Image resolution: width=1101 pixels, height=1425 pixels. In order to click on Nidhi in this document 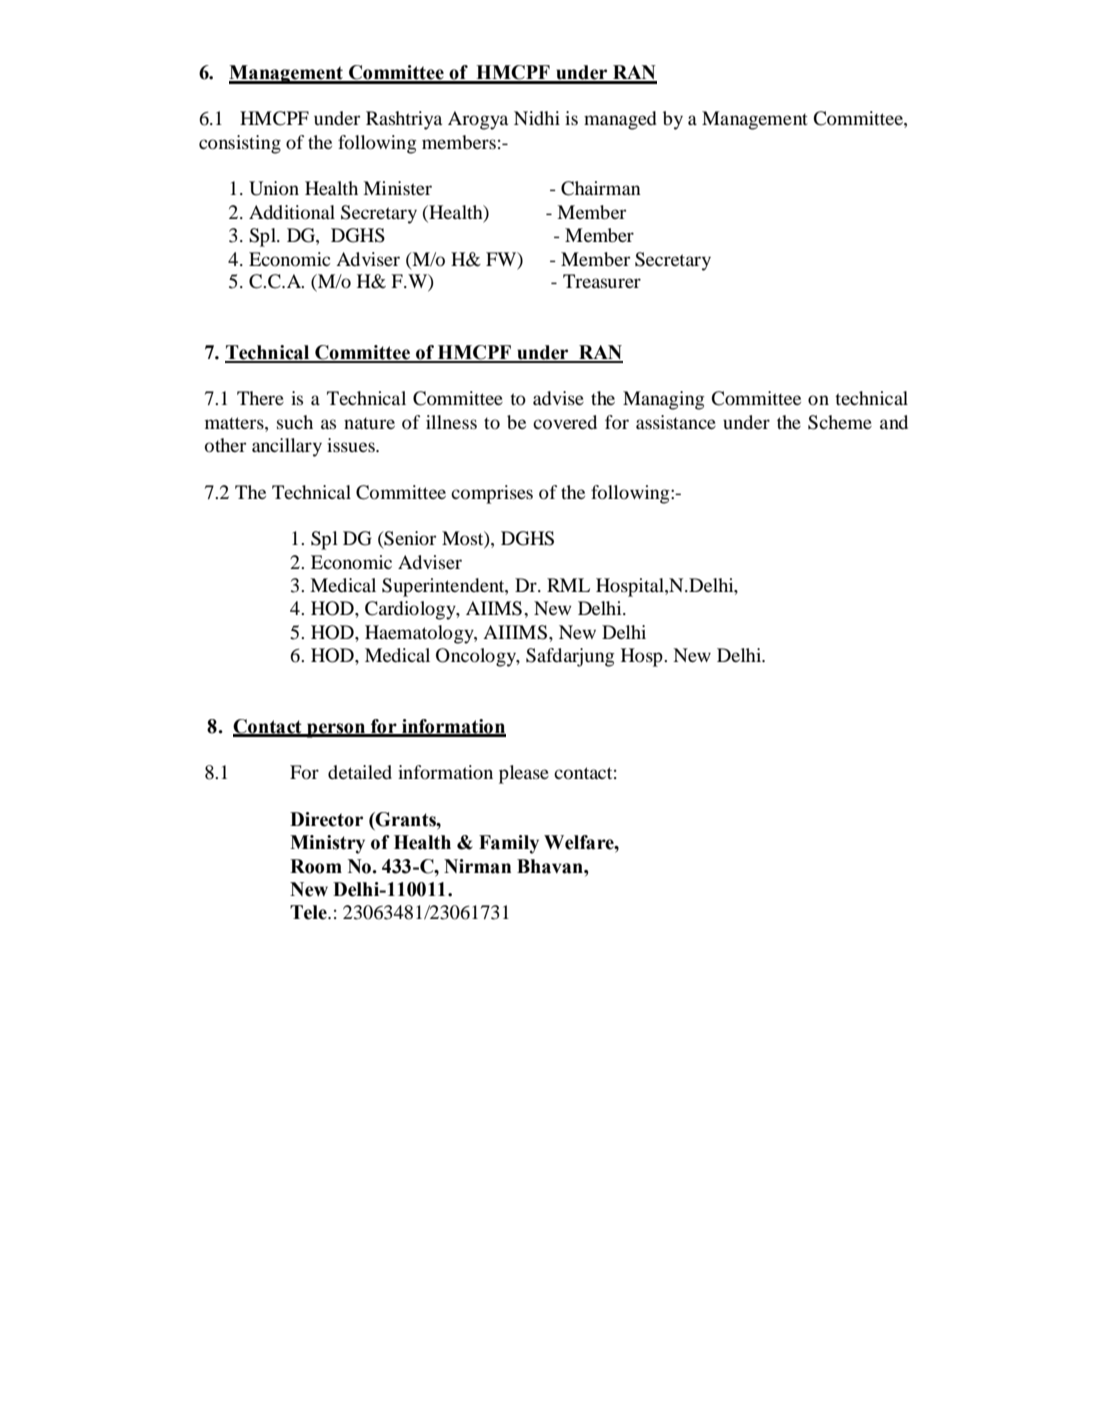, I will do `click(537, 118)`.
